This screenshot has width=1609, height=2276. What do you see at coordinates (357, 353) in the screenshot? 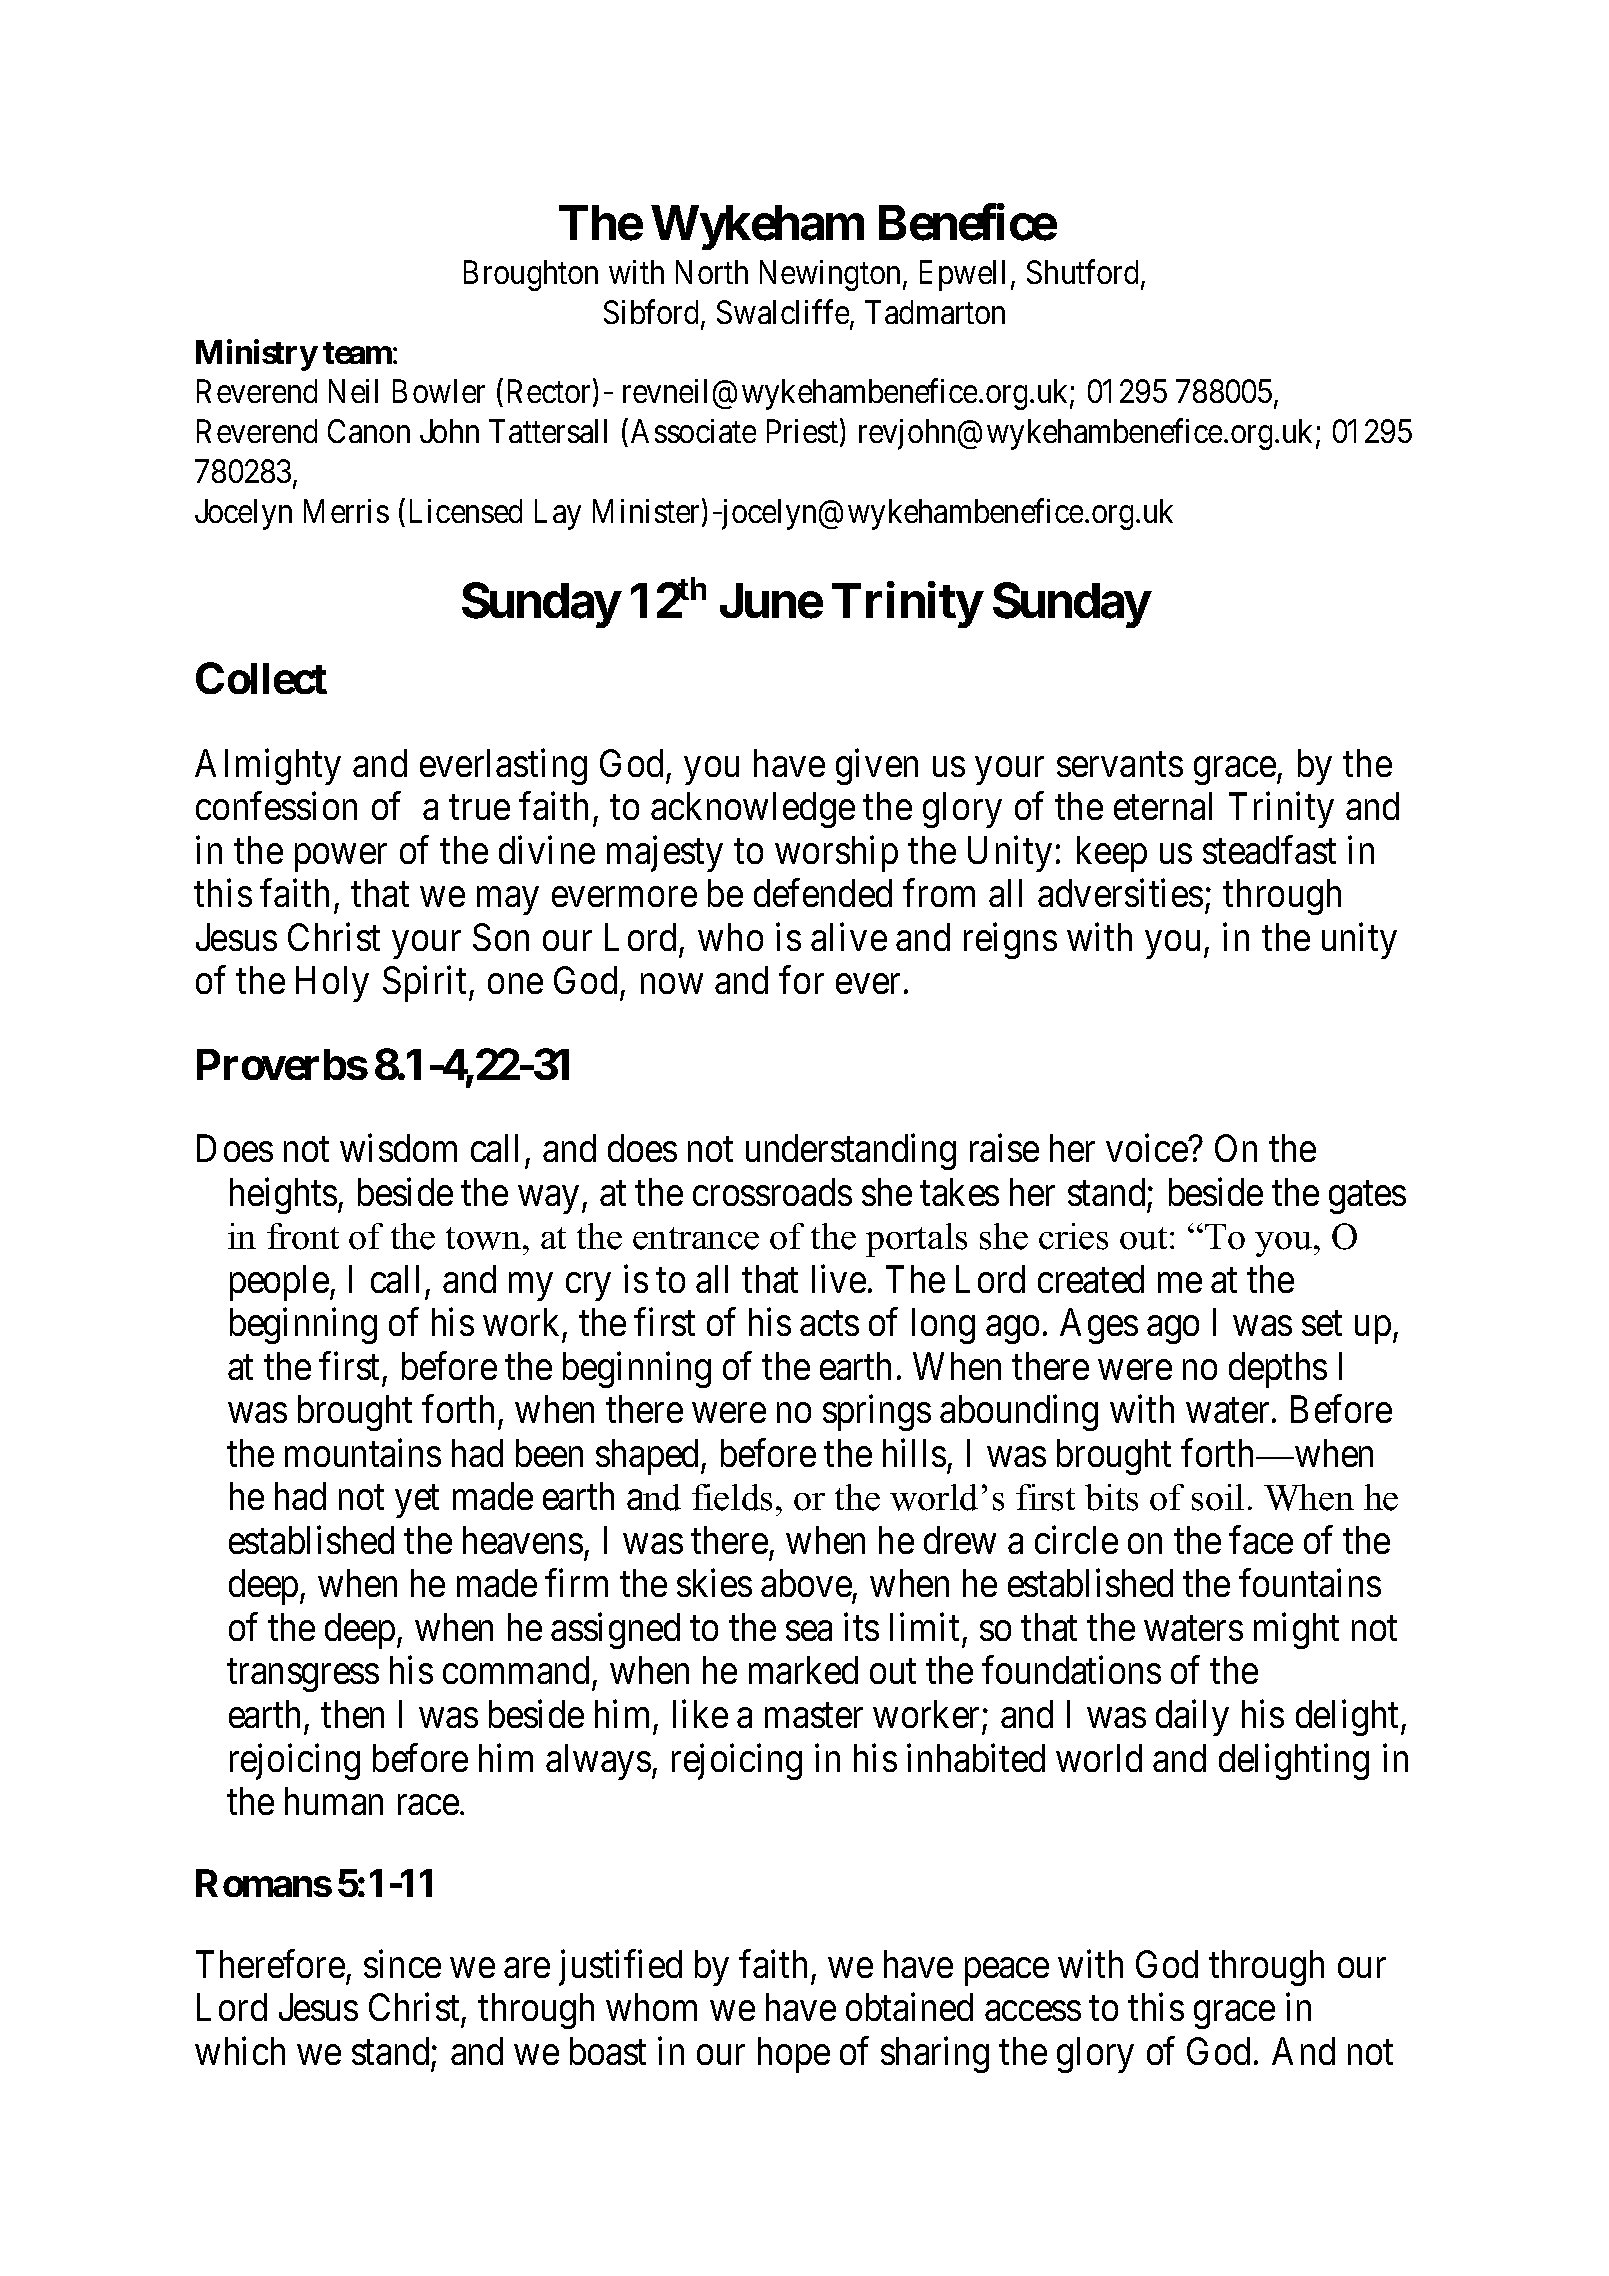
I see `team` at bounding box center [357, 353].
